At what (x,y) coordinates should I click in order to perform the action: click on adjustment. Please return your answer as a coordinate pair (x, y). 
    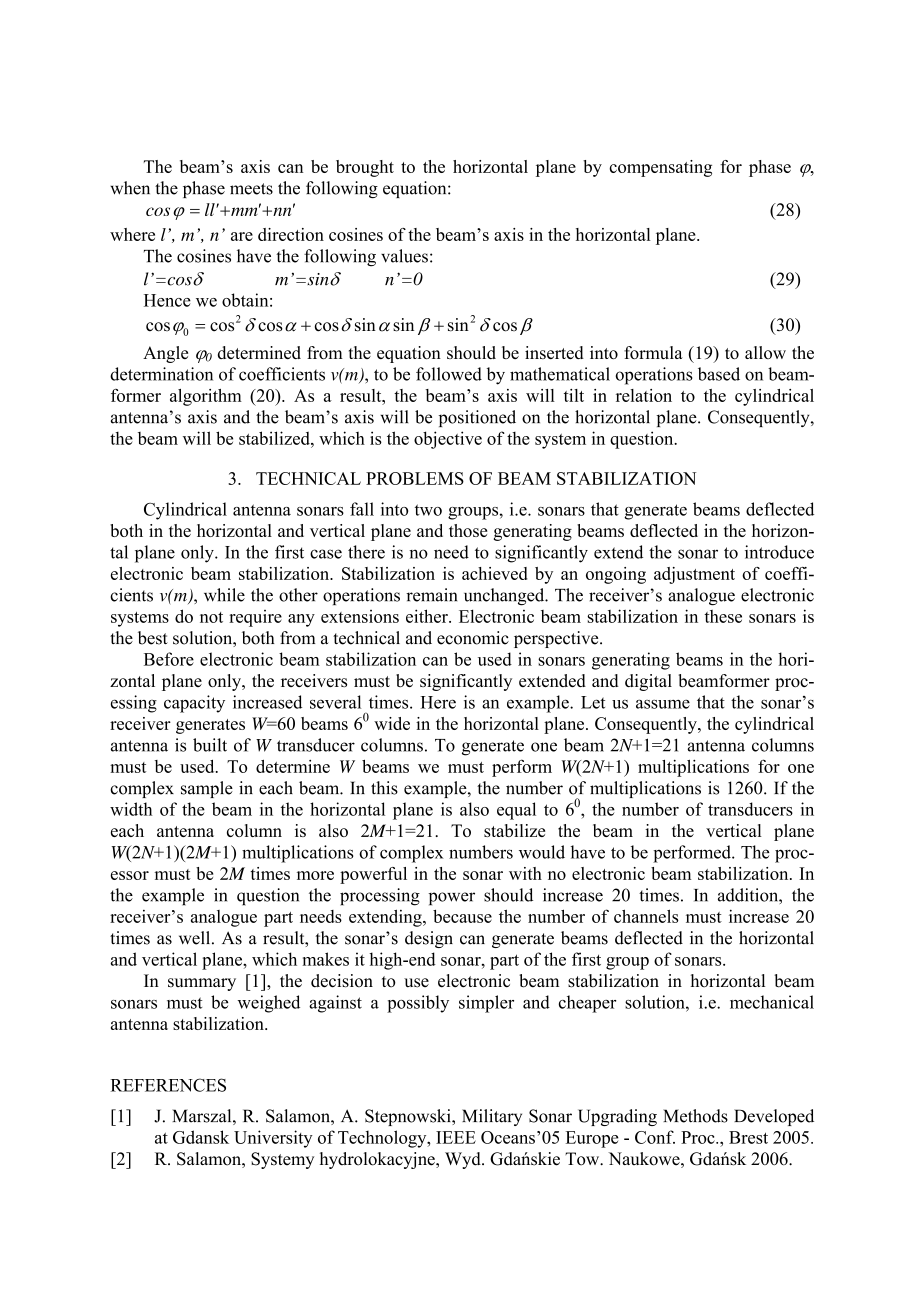
    Looking at the image, I should click on (694, 575).
